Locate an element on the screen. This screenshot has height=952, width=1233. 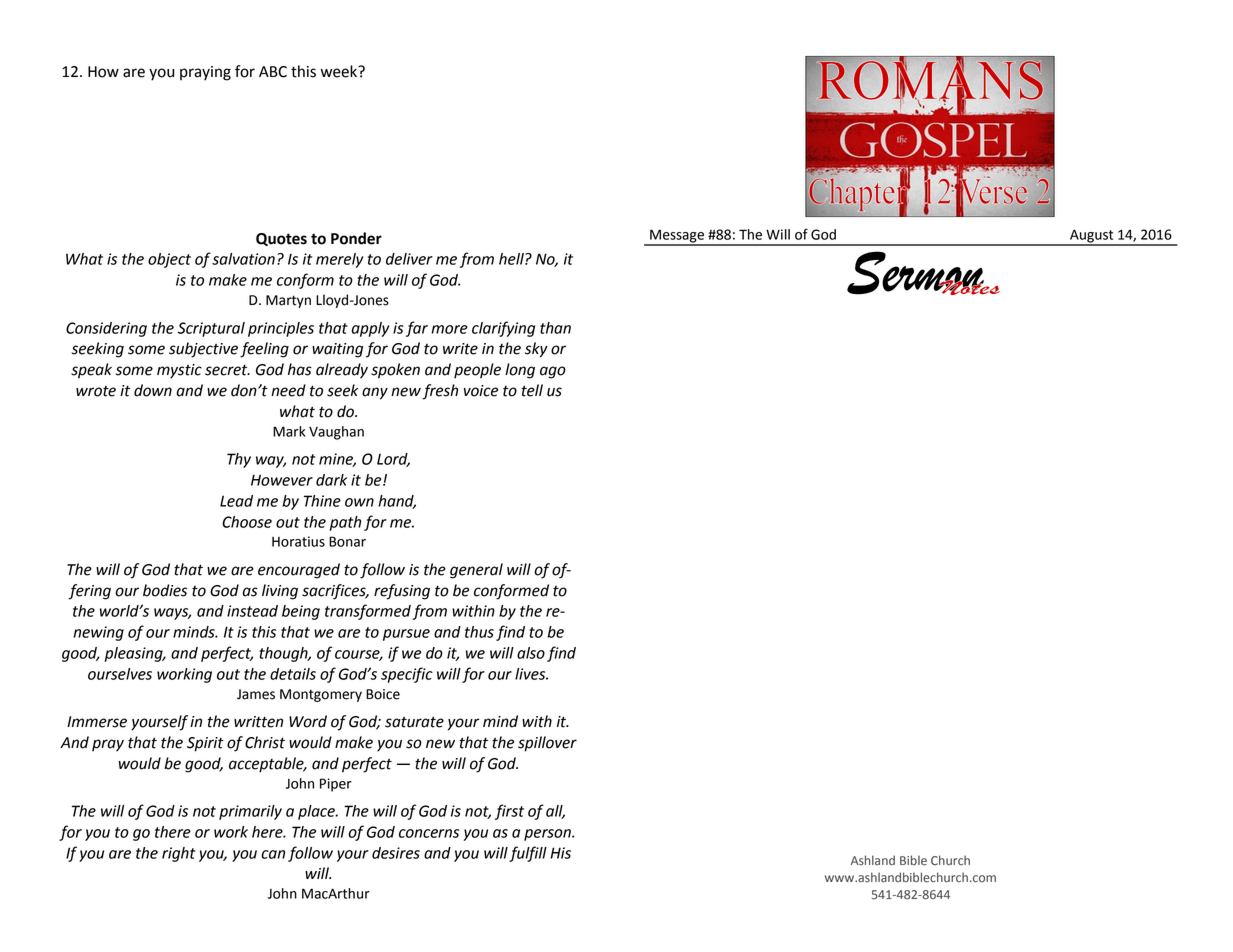
August is located at coordinates (1092, 237).
